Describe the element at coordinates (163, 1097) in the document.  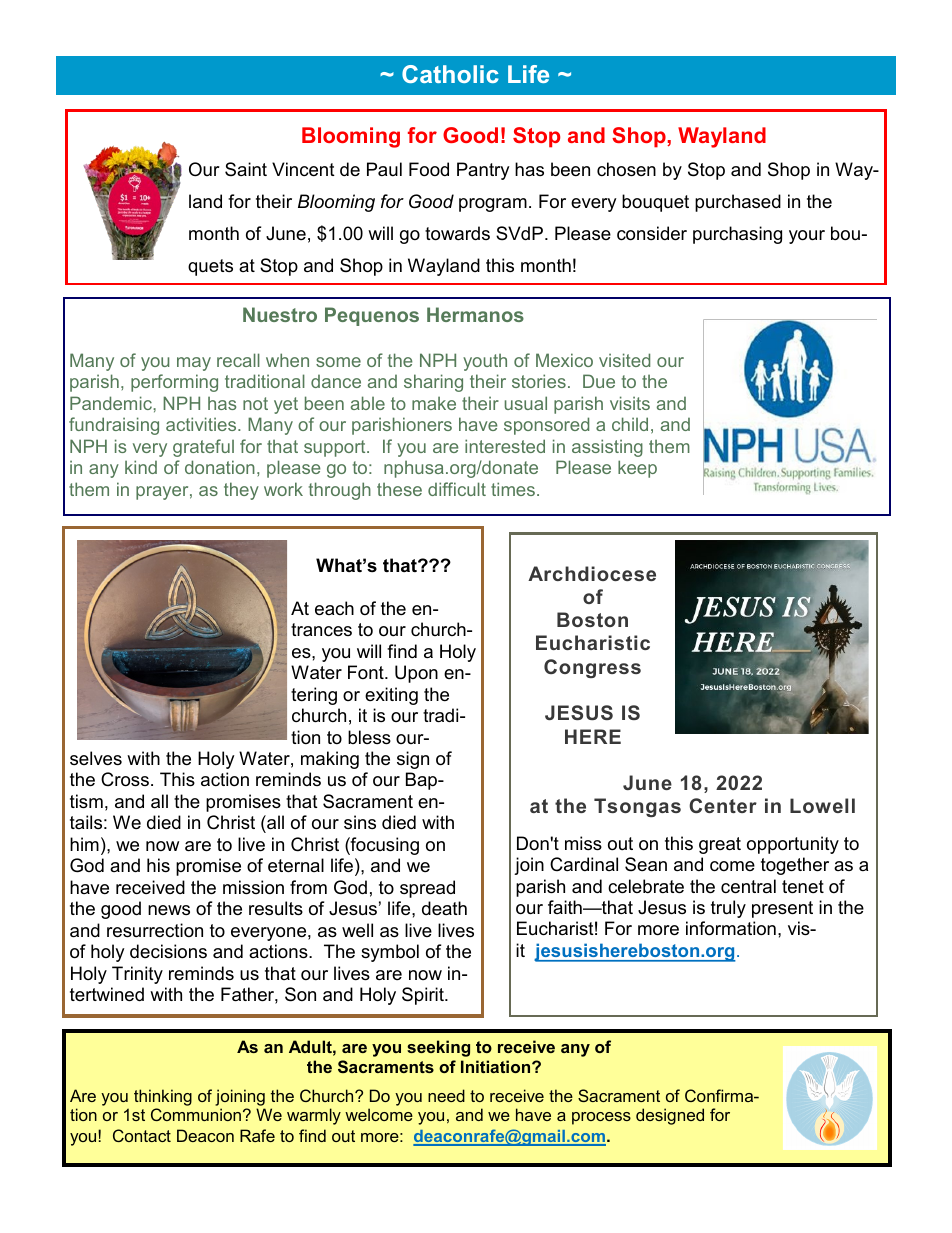
I see `thinking` at that location.
